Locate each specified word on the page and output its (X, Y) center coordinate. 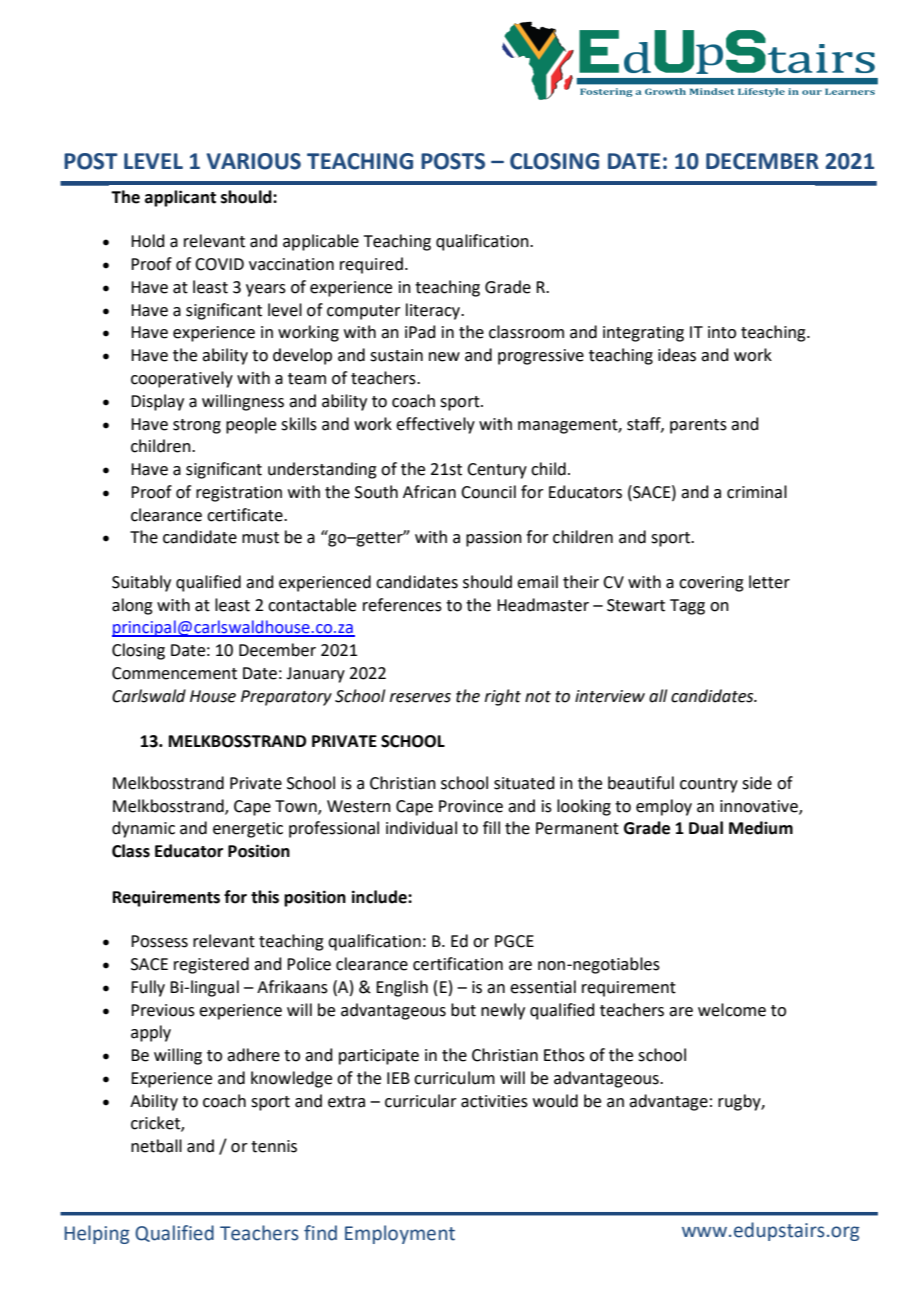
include (380, 897)
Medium (761, 828)
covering (711, 584)
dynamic (143, 829)
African (429, 492)
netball (156, 1146)
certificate (246, 515)
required (371, 265)
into (722, 332)
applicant (180, 198)
